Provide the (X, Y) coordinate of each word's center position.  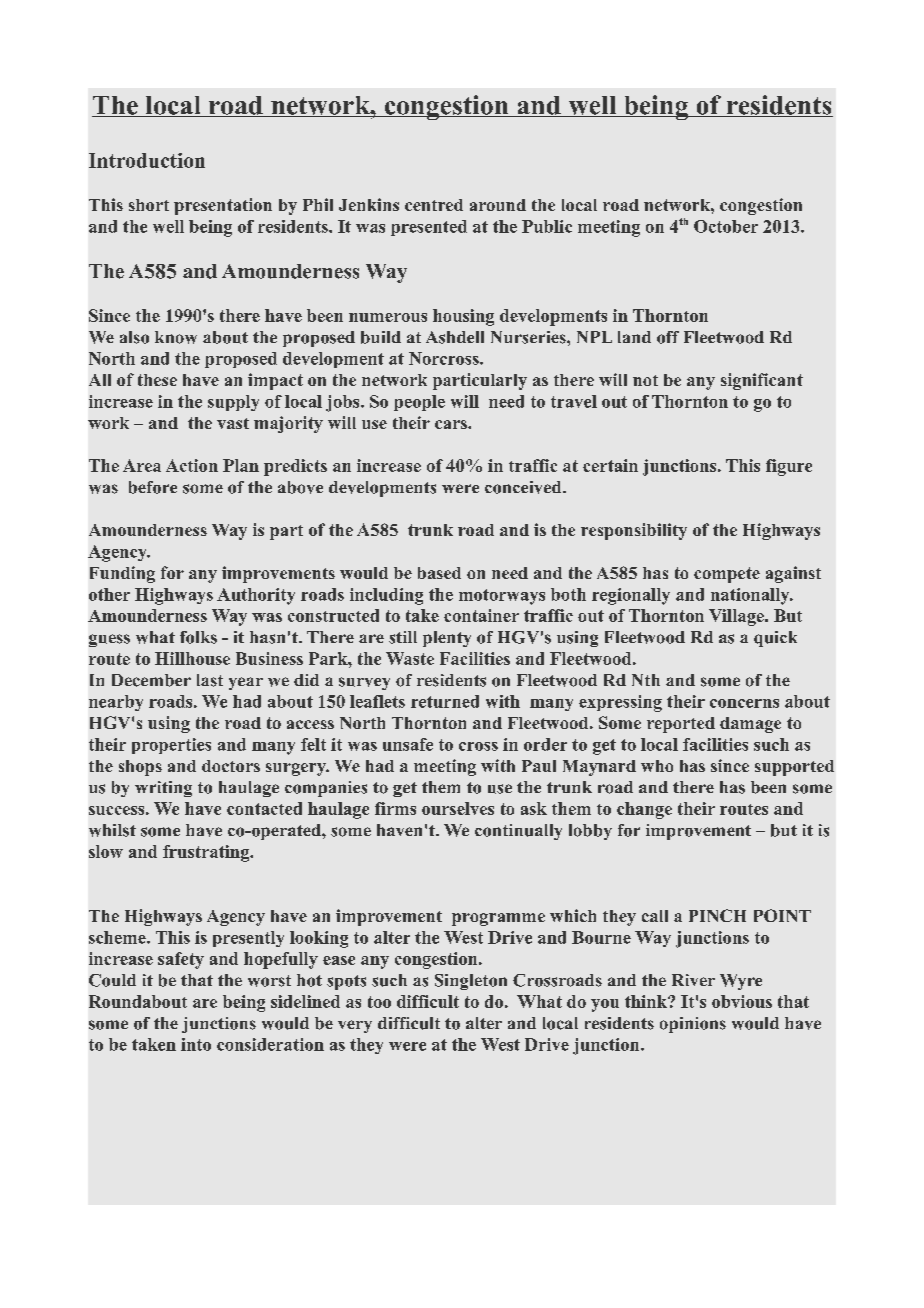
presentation (223, 206)
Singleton (471, 982)
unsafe (408, 744)
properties (171, 746)
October (726, 226)
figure (789, 467)
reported (681, 725)
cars (452, 424)
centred (434, 205)
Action (192, 465)
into (196, 1044)
